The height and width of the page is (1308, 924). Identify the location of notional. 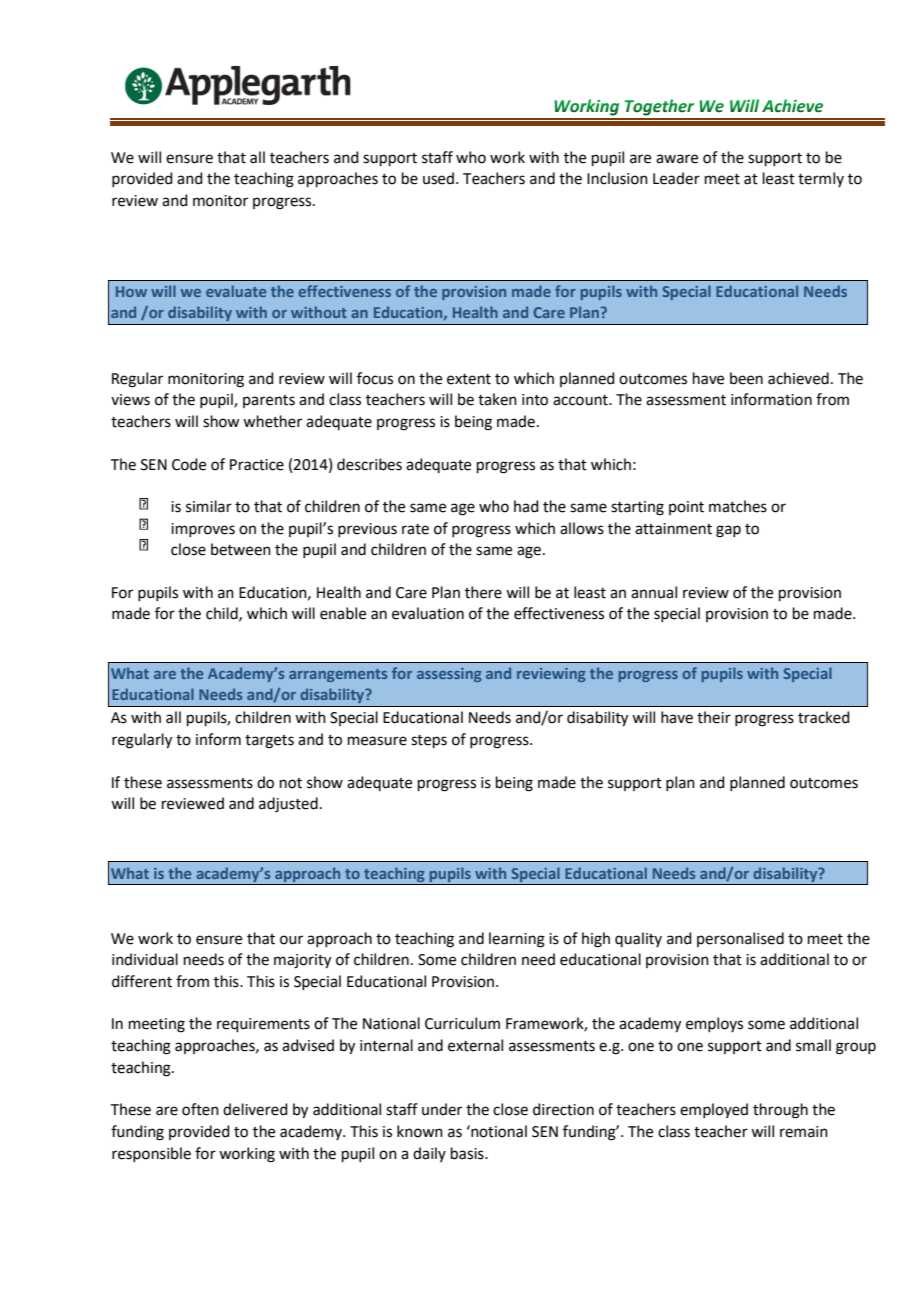
(498, 1131).
